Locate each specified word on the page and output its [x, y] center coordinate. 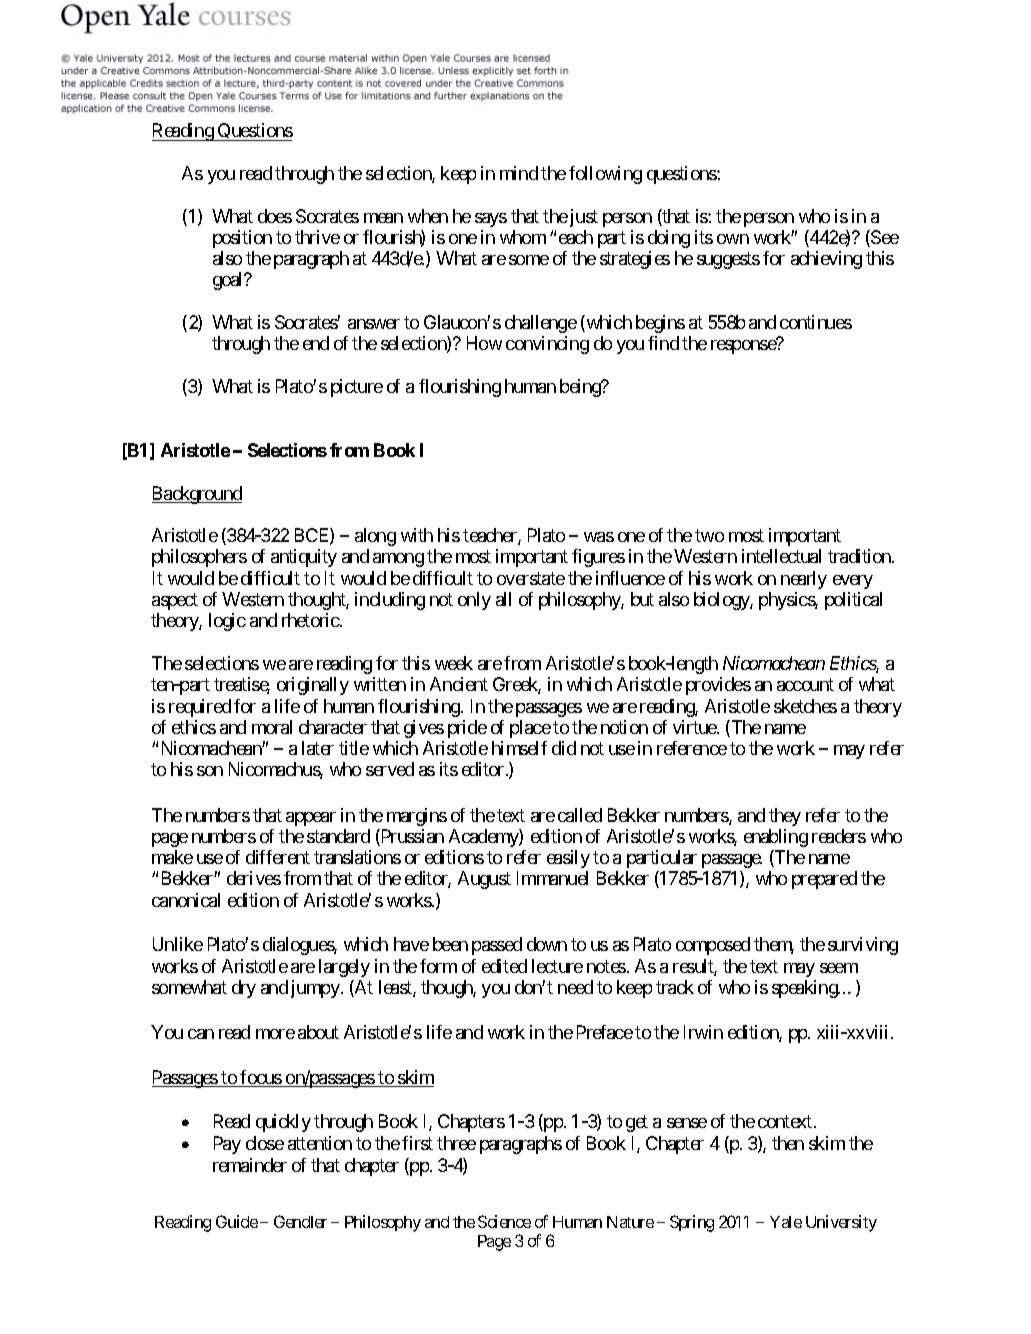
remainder [250, 1165]
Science [504, 1221]
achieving [826, 260]
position [242, 239]
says [491, 220]
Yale [786, 1222]
